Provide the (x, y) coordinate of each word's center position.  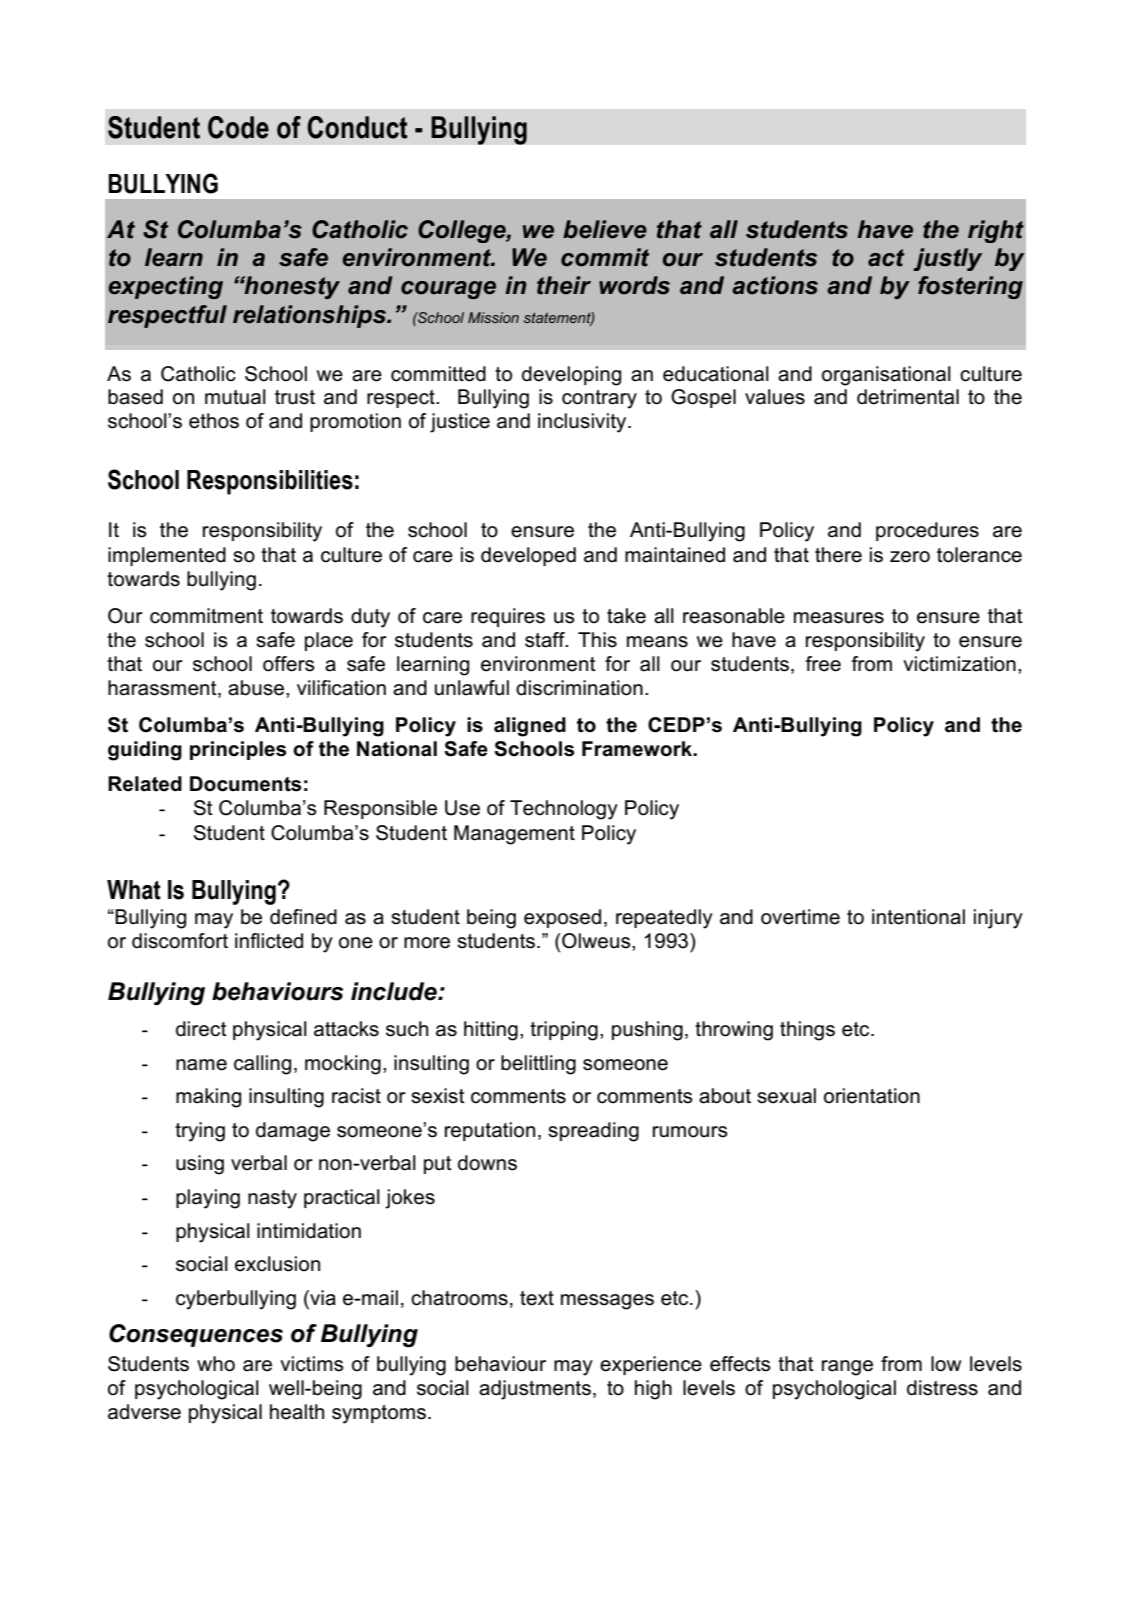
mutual (235, 397)
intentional (918, 917)
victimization (959, 664)
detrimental (908, 397)
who (216, 1364)
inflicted (269, 941)
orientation (872, 1096)
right (996, 231)
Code (238, 127)
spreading (593, 1132)
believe (605, 229)
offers (289, 664)
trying (200, 1132)
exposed (562, 918)
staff (546, 640)
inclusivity (583, 423)
